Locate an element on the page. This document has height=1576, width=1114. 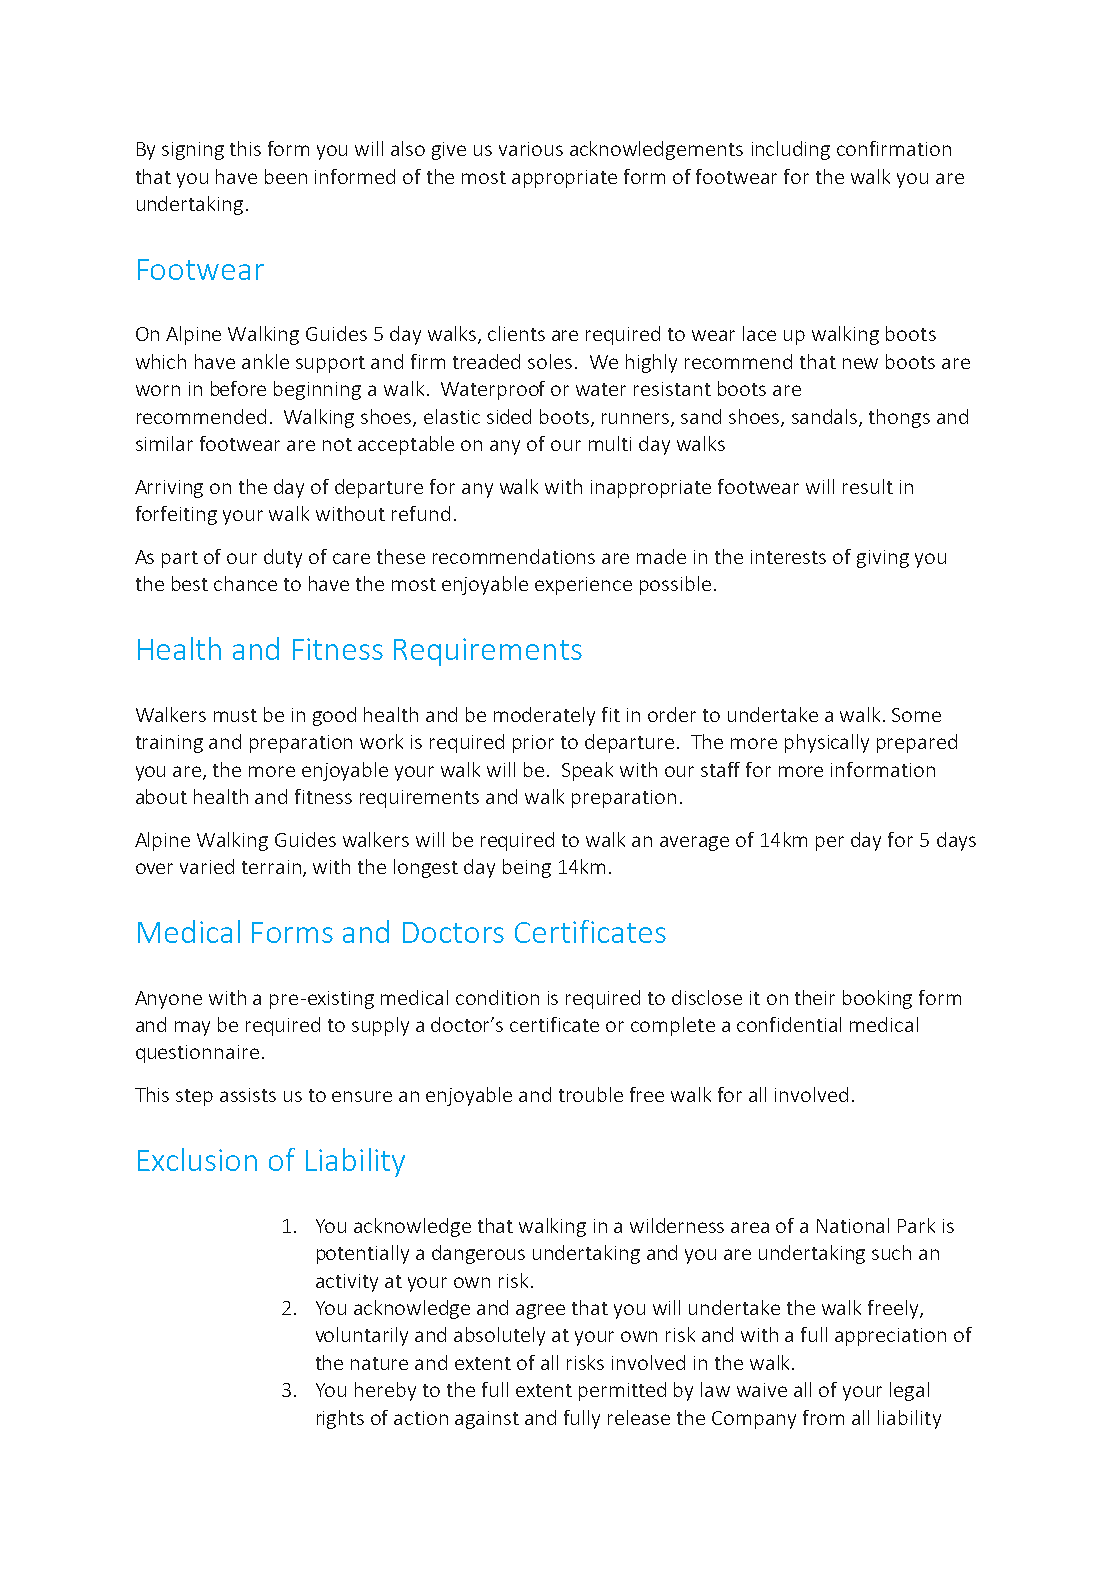
Speak is located at coordinates (587, 771).
